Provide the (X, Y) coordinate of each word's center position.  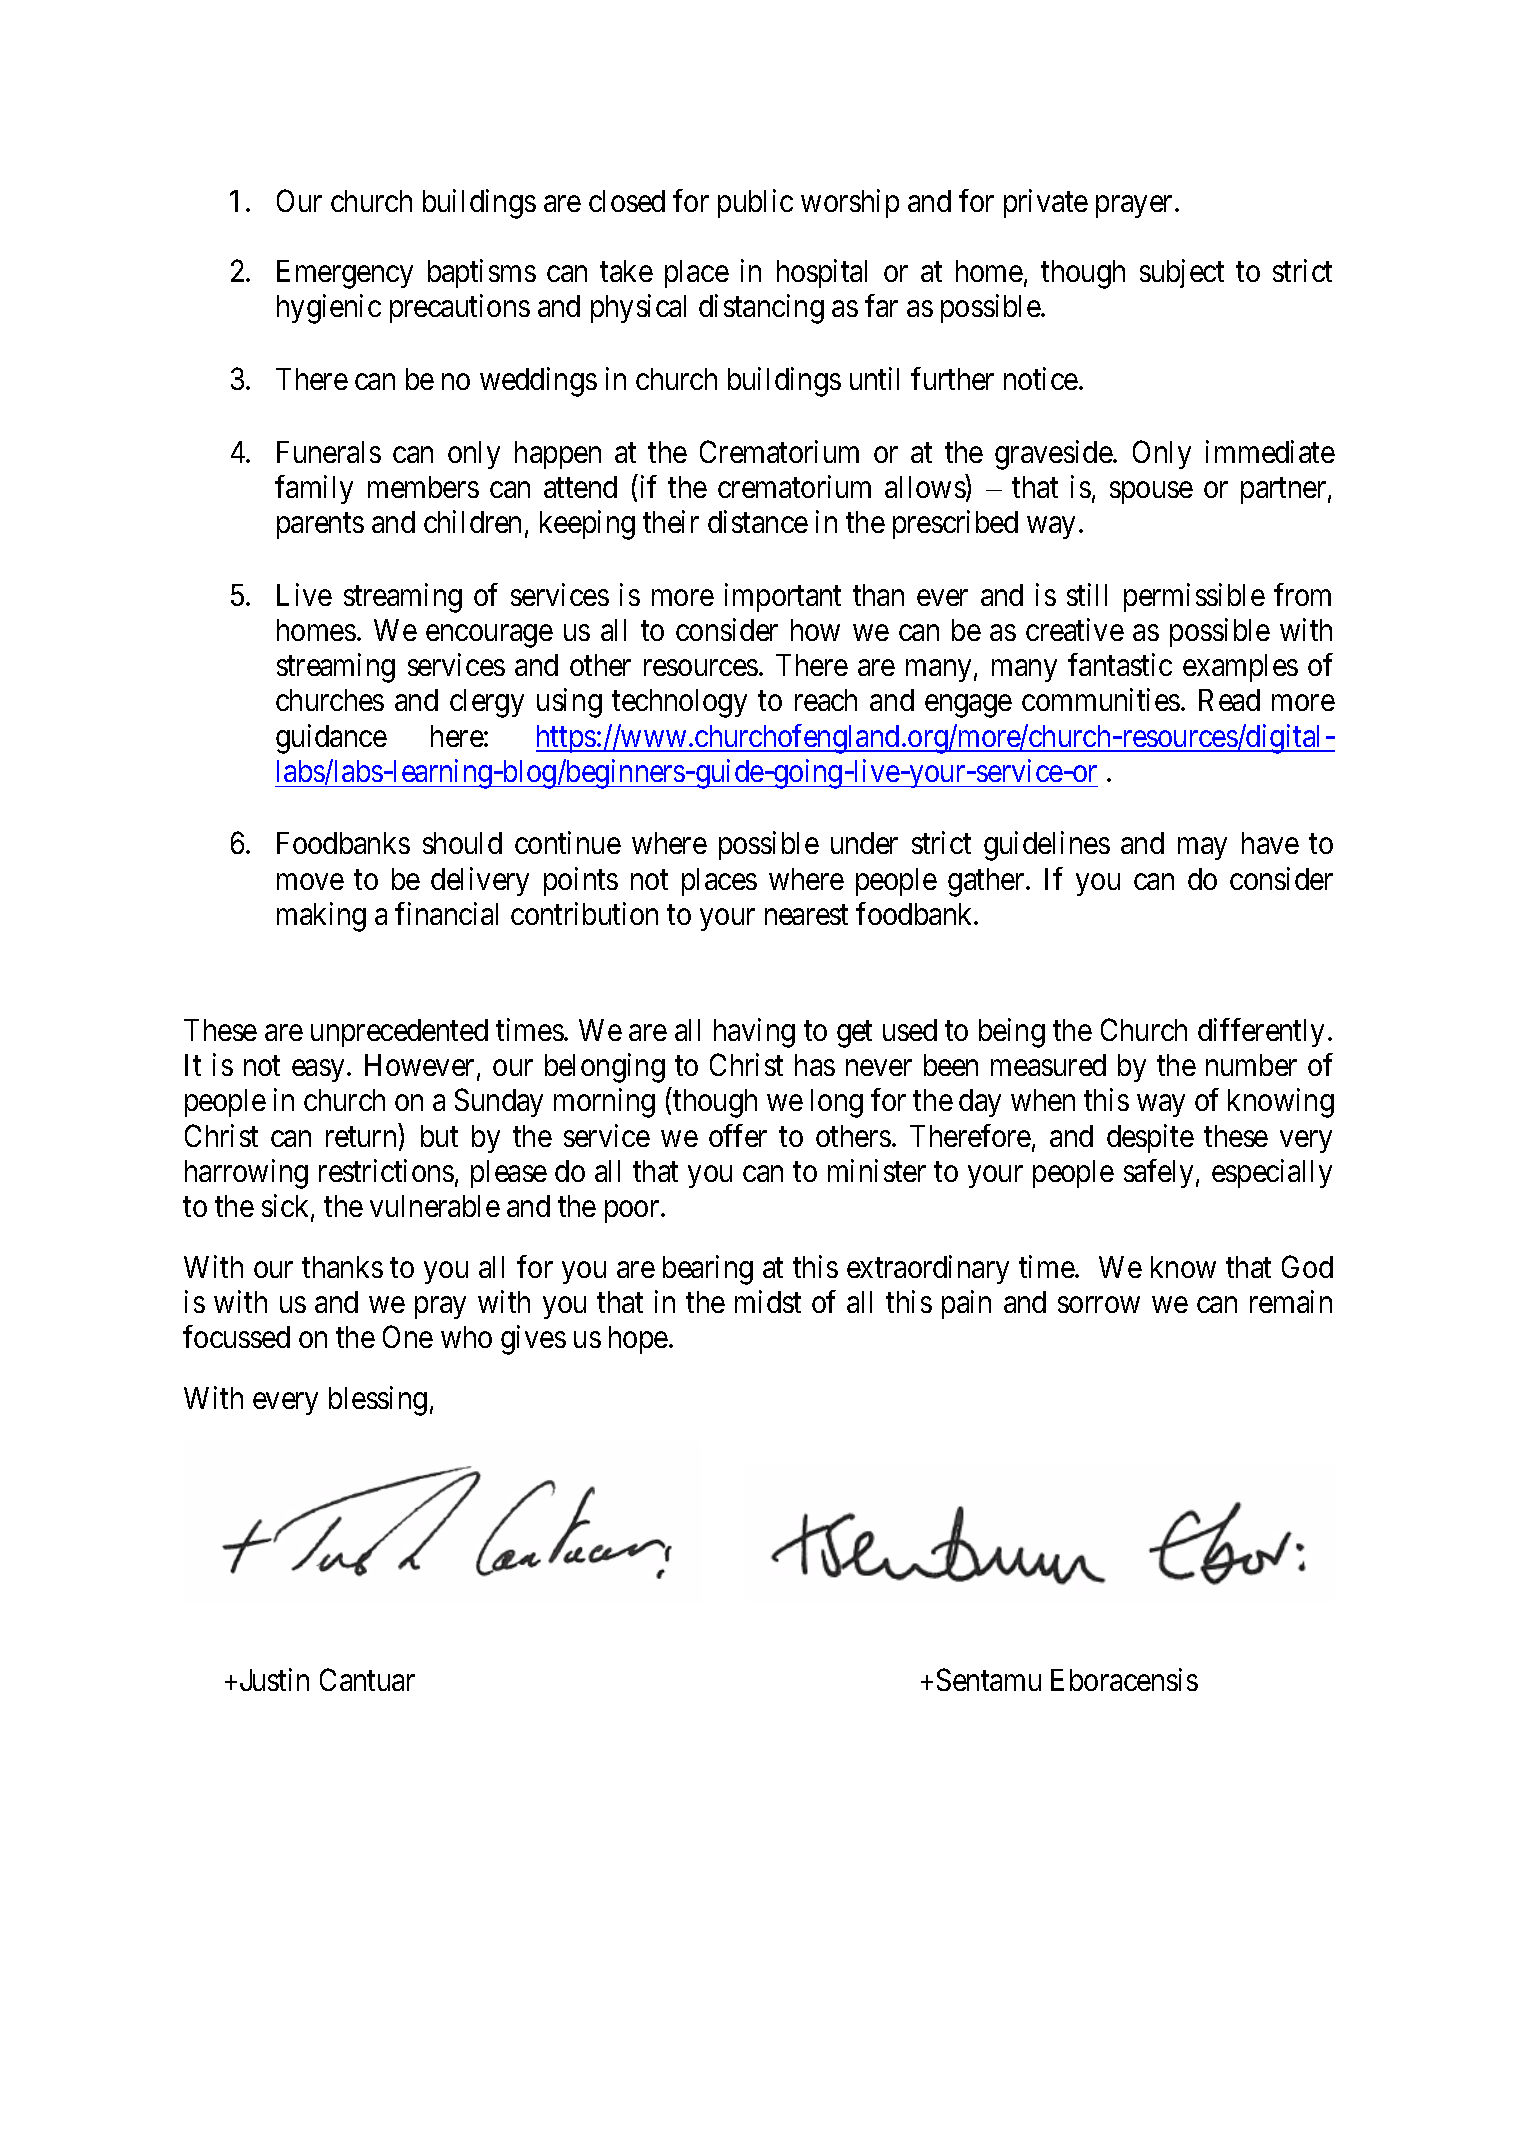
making (321, 917)
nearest (806, 915)
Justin (274, 1679)
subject (1182, 273)
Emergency (345, 274)
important (783, 597)
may (1202, 849)
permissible (1194, 597)
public (755, 203)
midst (768, 1301)
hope (638, 1340)
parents (320, 526)
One (408, 1337)
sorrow (1099, 1305)
